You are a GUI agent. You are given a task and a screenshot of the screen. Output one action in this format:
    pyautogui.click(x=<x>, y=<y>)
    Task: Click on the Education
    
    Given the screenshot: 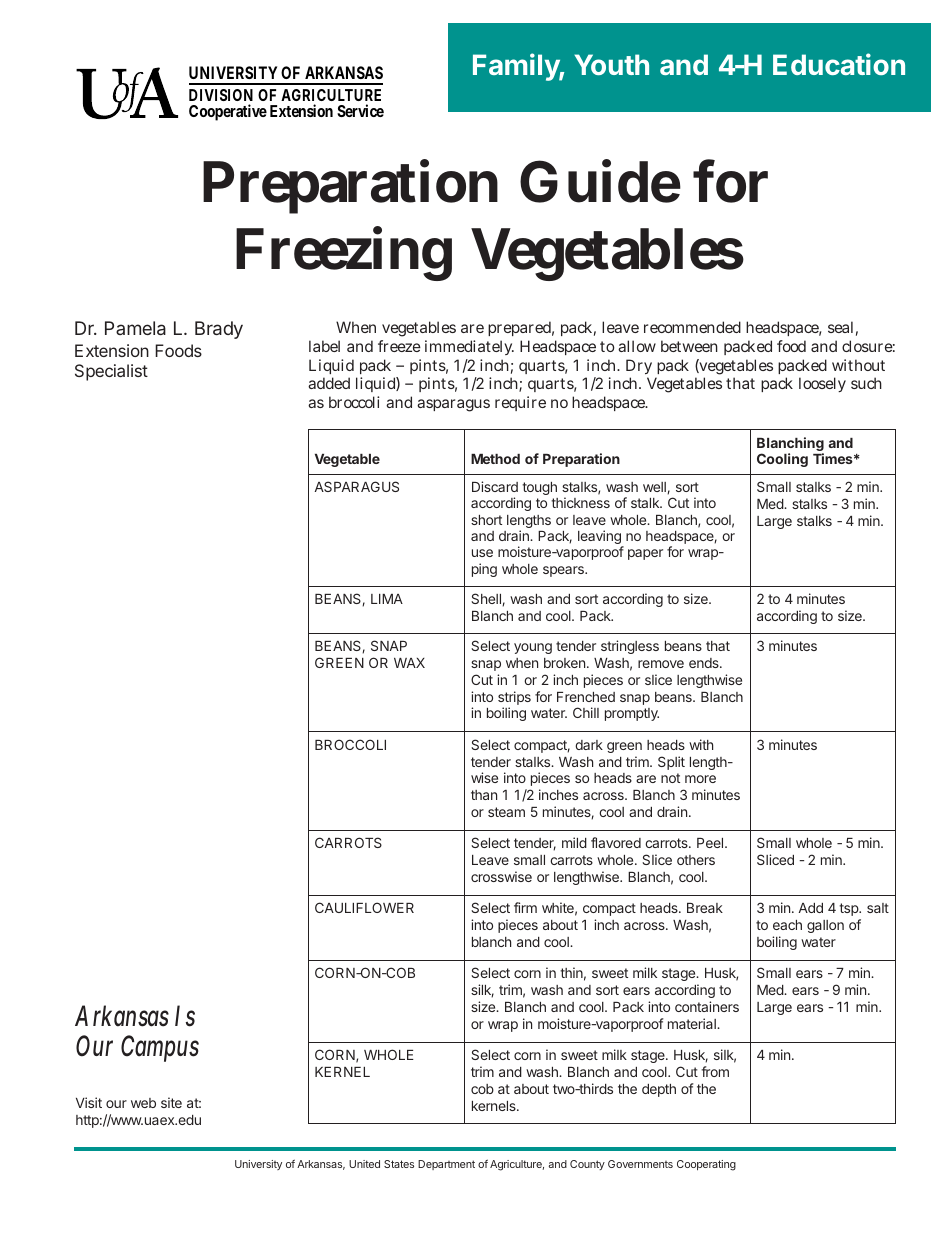 What is the action you would take?
    pyautogui.click(x=839, y=64)
